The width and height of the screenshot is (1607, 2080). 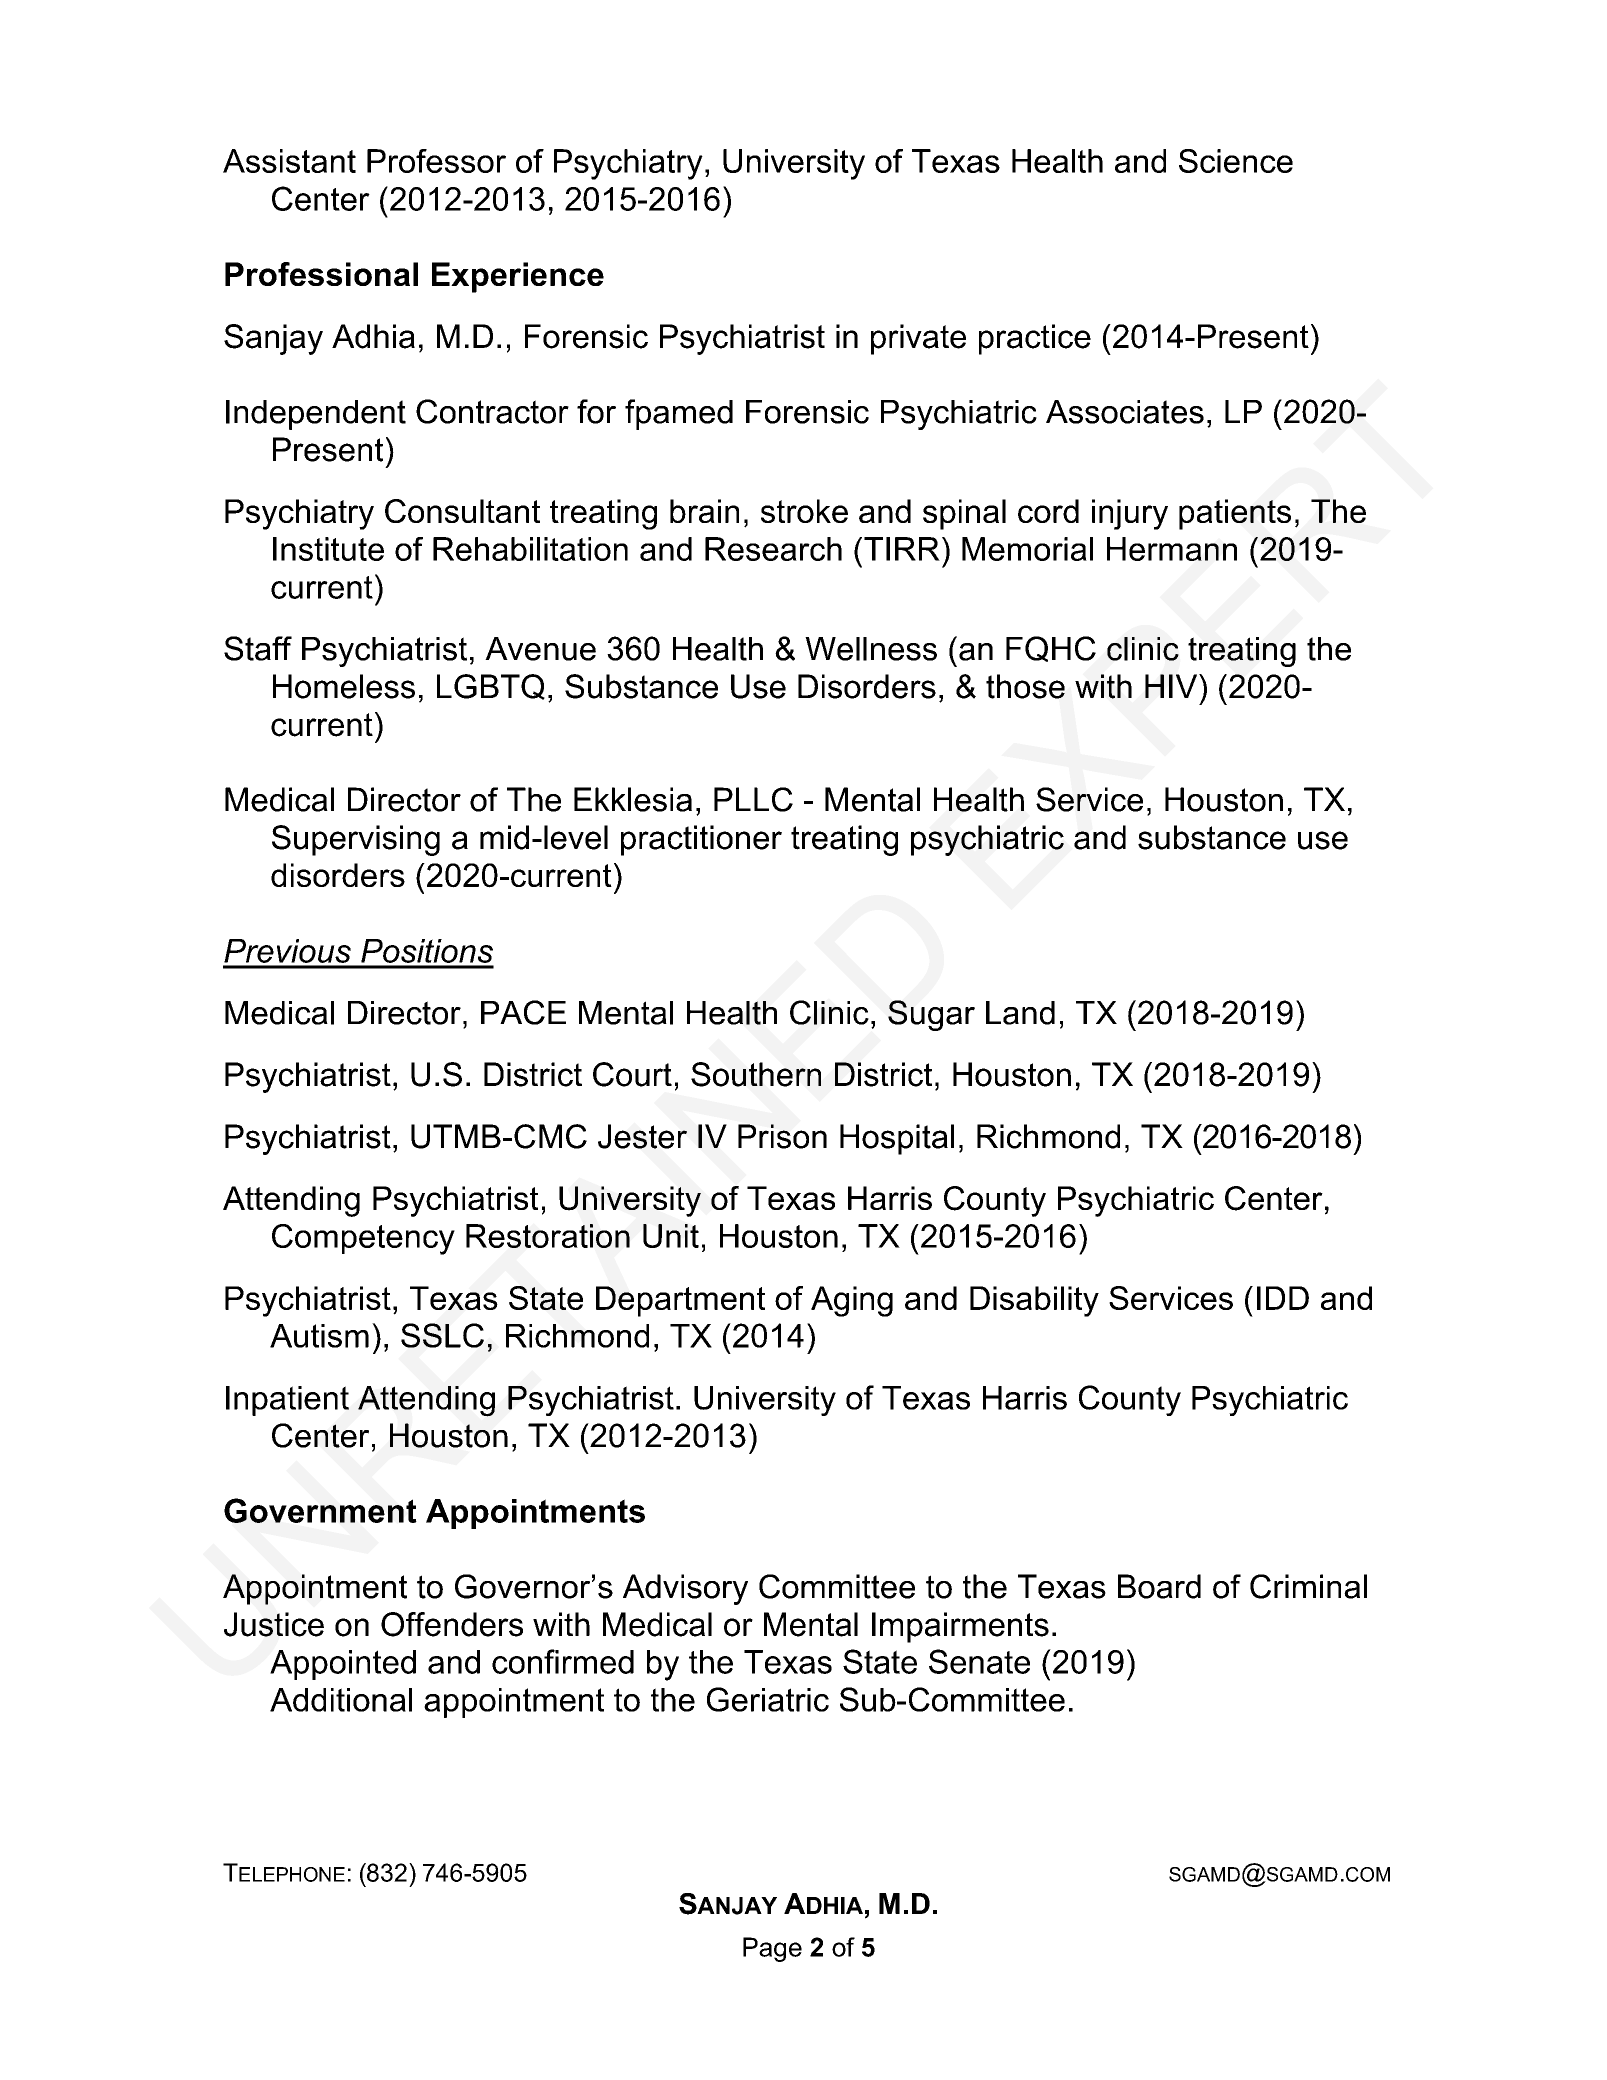 What do you see at coordinates (436, 161) in the screenshot?
I see `Professor` at bounding box center [436, 161].
